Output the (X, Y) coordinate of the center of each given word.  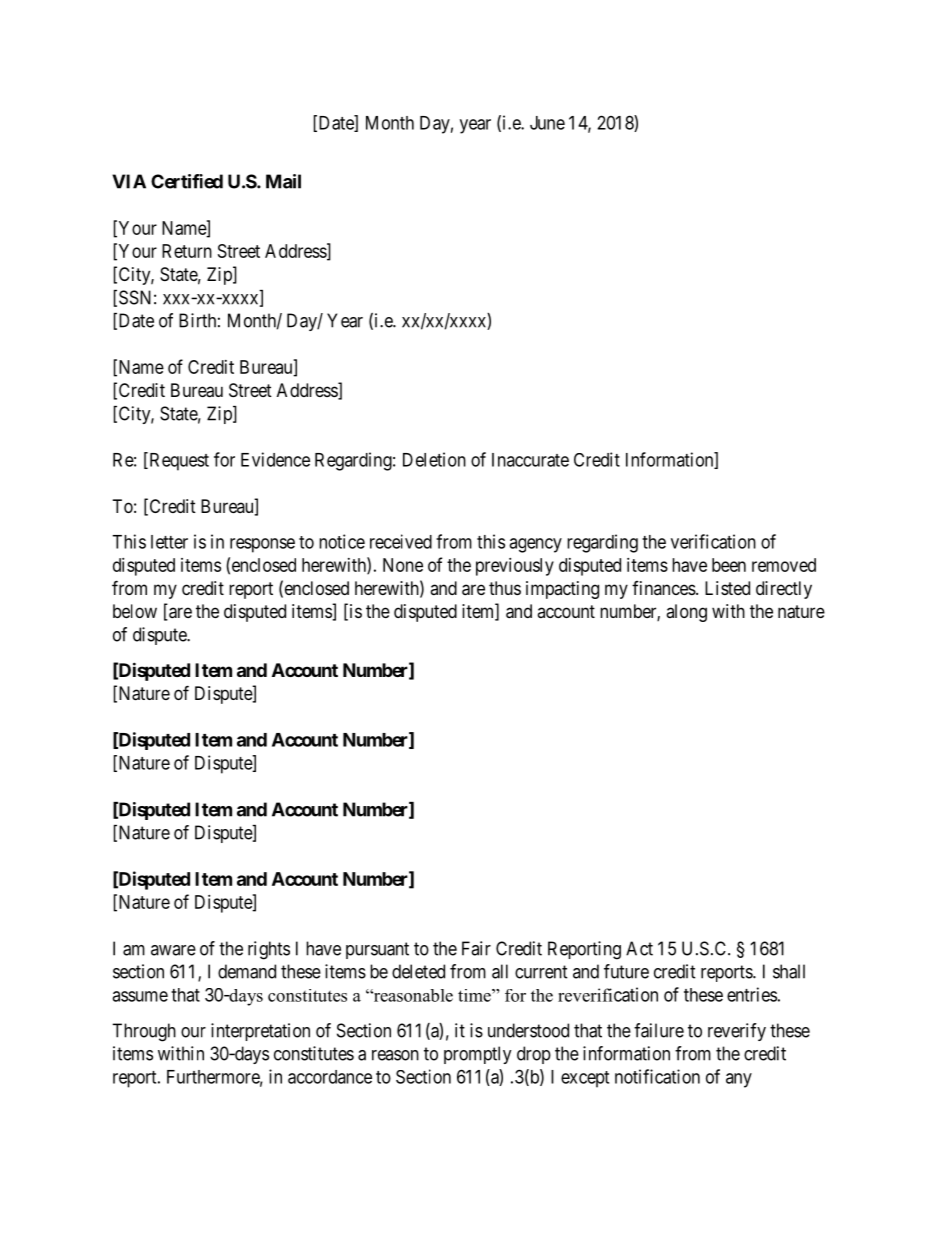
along (686, 613)
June (547, 123)
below (135, 611)
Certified (187, 181)
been (729, 565)
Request (178, 461)
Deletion (434, 459)
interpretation (260, 1032)
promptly (478, 1055)
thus (505, 588)
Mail (283, 181)
